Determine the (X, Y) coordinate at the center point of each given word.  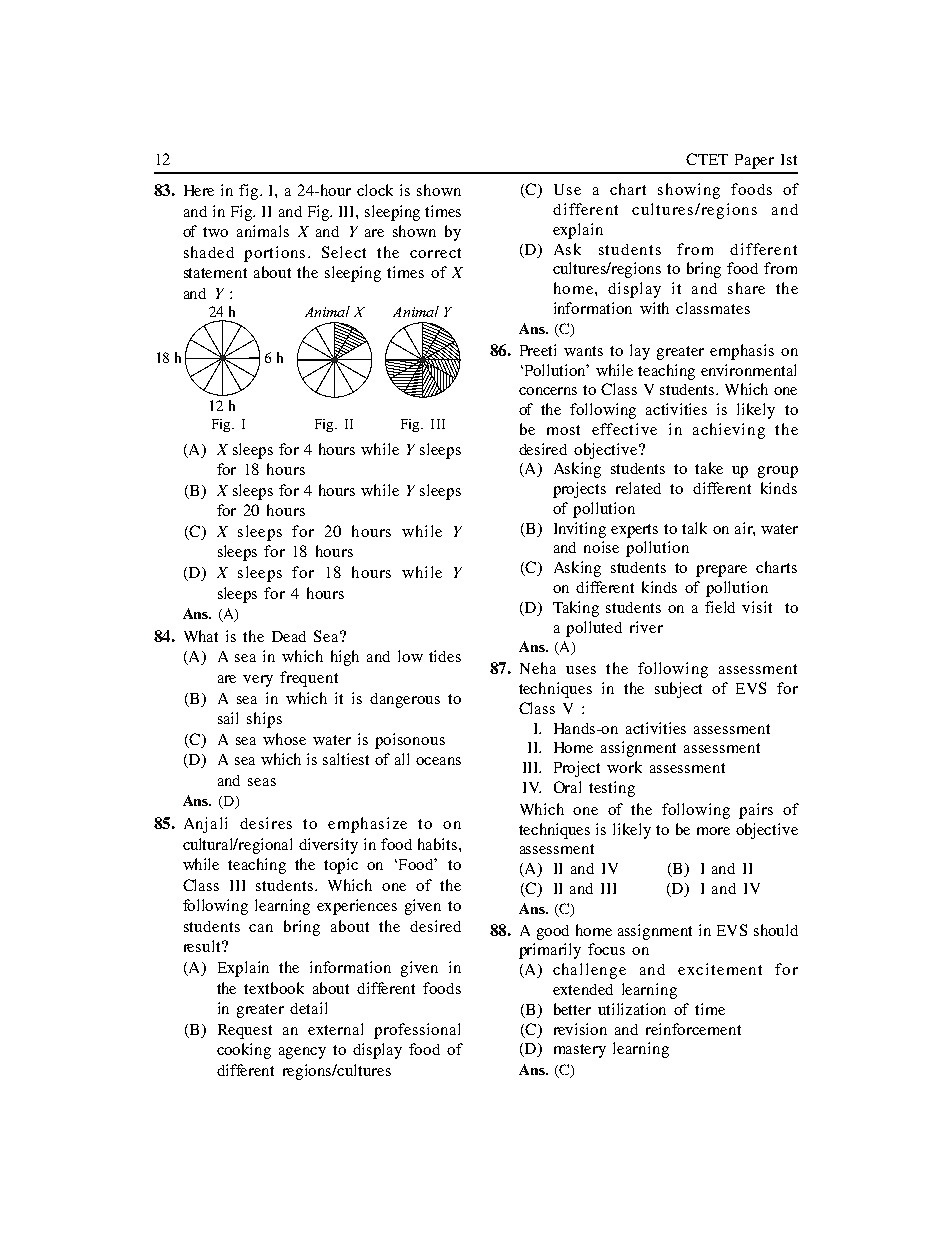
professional (417, 1031)
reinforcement (693, 1029)
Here (199, 190)
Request (245, 1031)
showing (689, 191)
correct (435, 253)
